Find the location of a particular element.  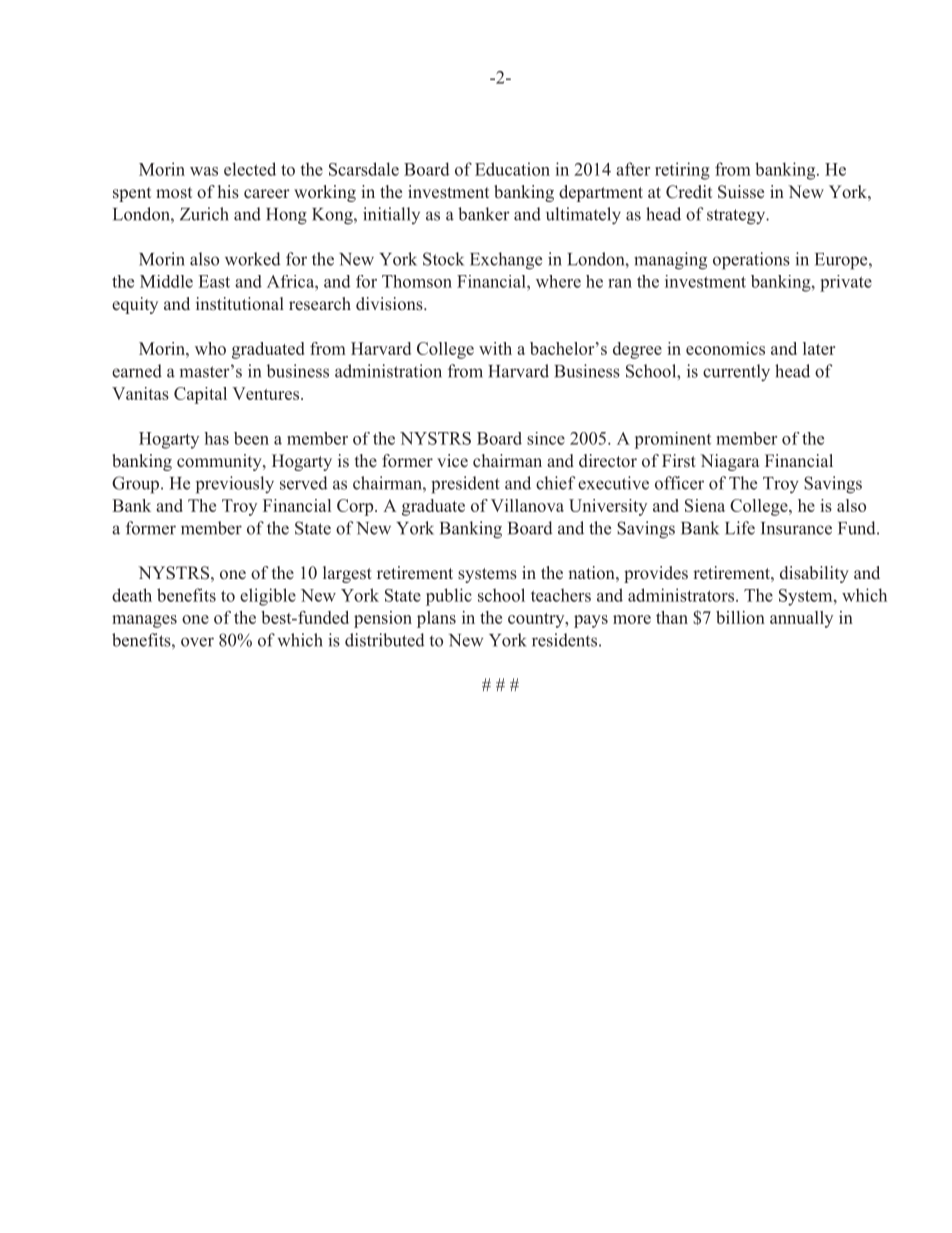

currently is located at coordinates (736, 372).
